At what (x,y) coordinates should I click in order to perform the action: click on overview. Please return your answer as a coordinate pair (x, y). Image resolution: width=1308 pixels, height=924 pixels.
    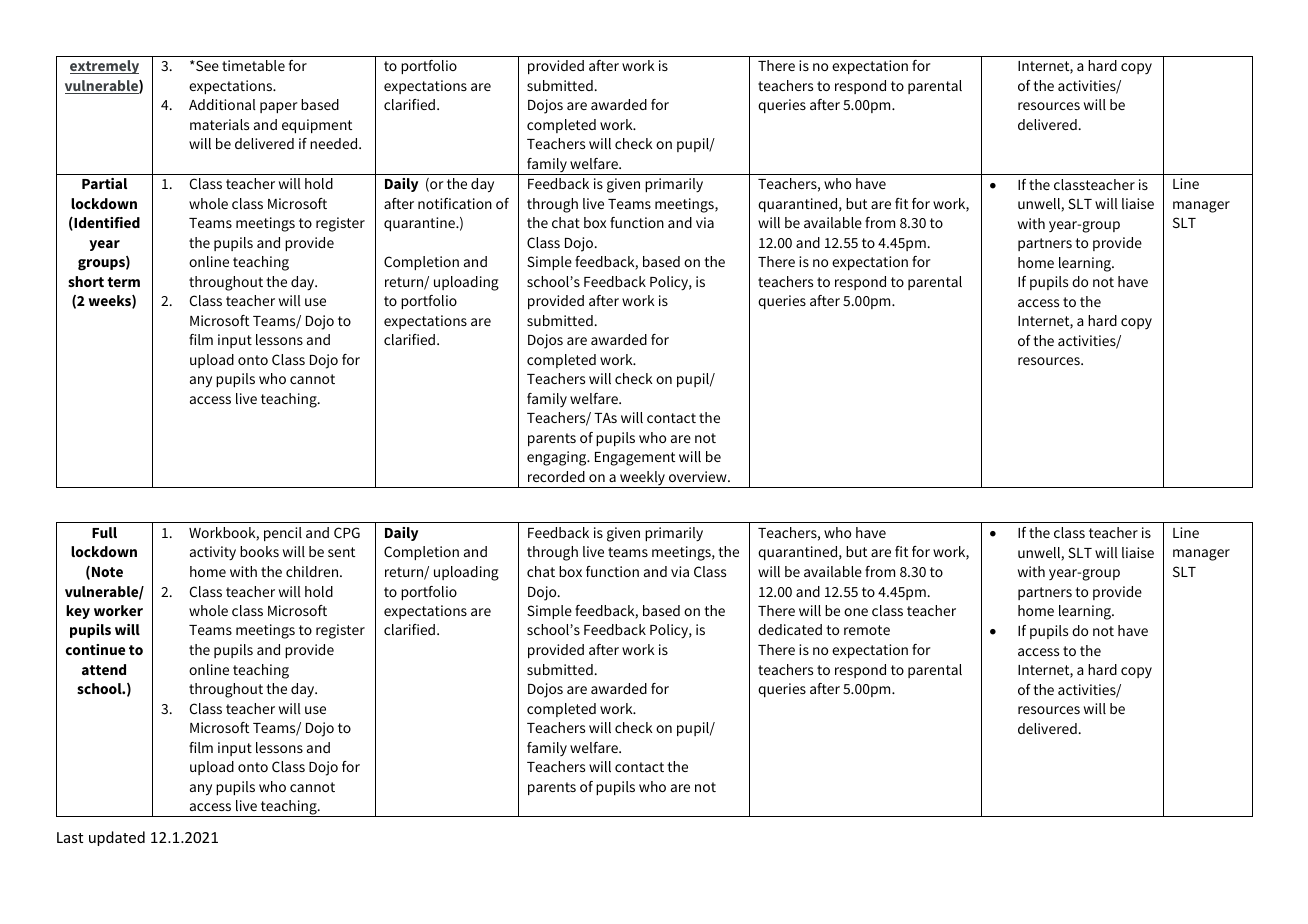
    Looking at the image, I should click on (699, 476).
